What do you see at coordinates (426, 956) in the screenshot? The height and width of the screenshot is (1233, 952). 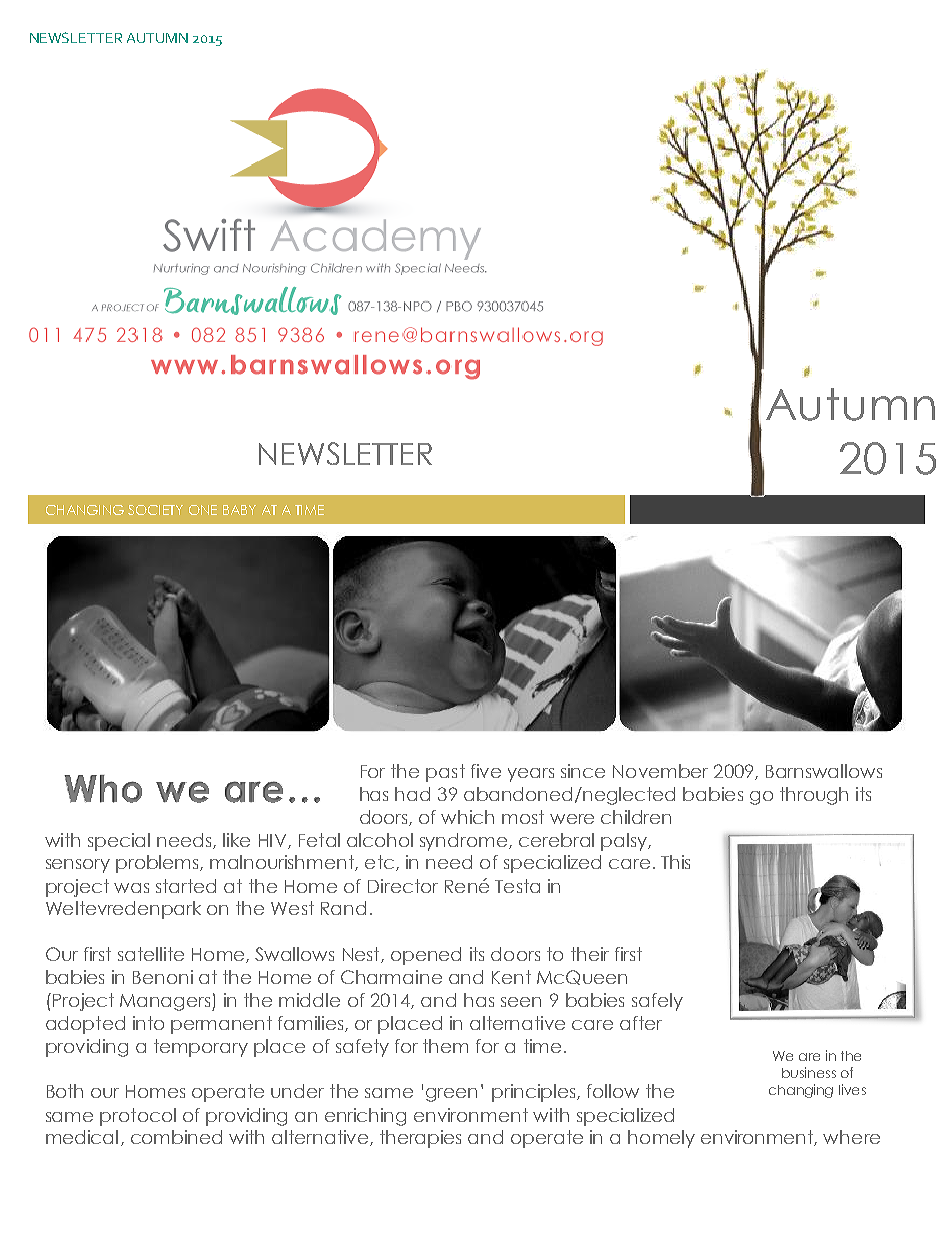 I see `opened` at bounding box center [426, 956].
